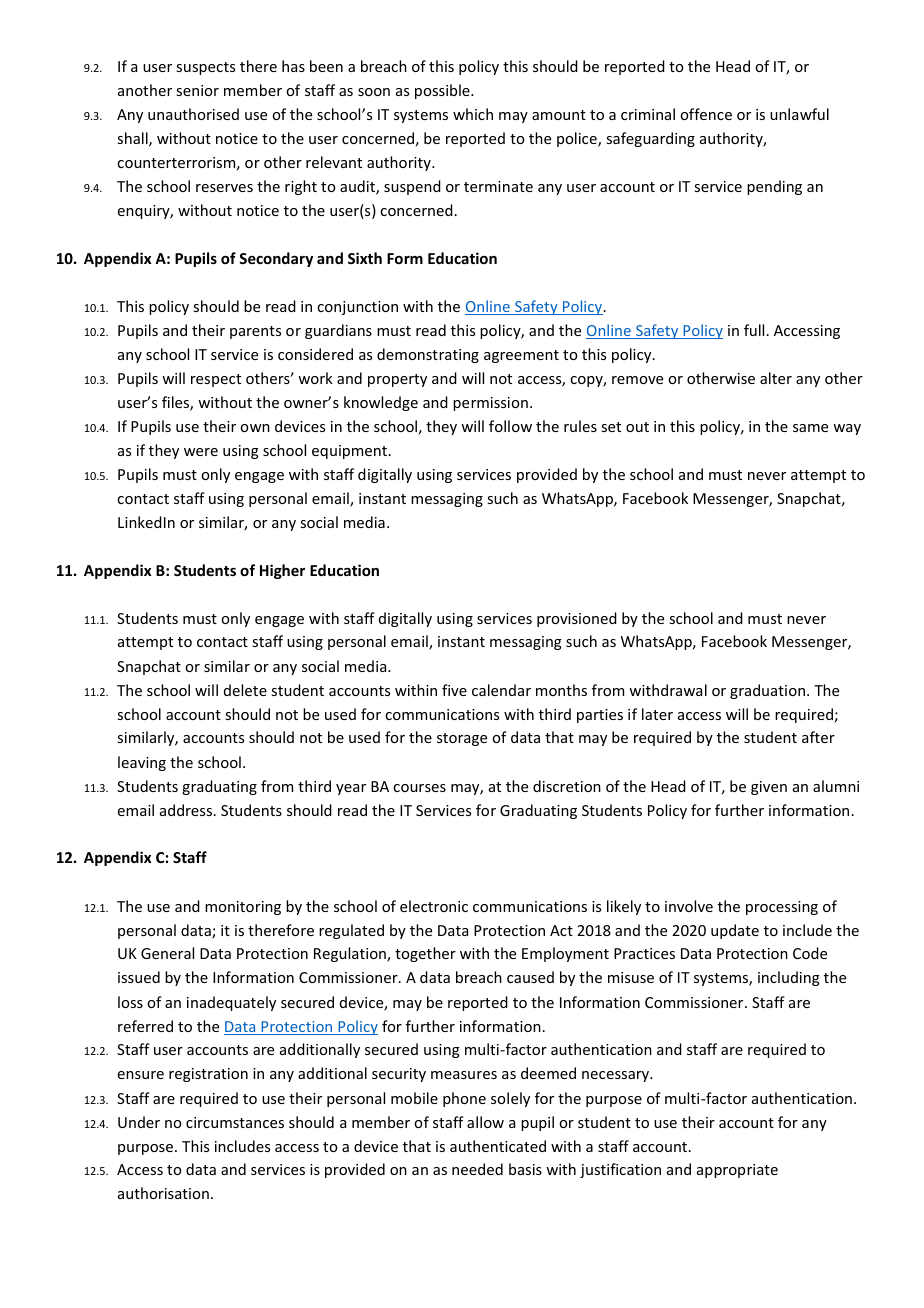 This screenshot has height=1308, width=924. Describe the element at coordinates (235, 1122) in the screenshot. I see `circumstances` at that location.
